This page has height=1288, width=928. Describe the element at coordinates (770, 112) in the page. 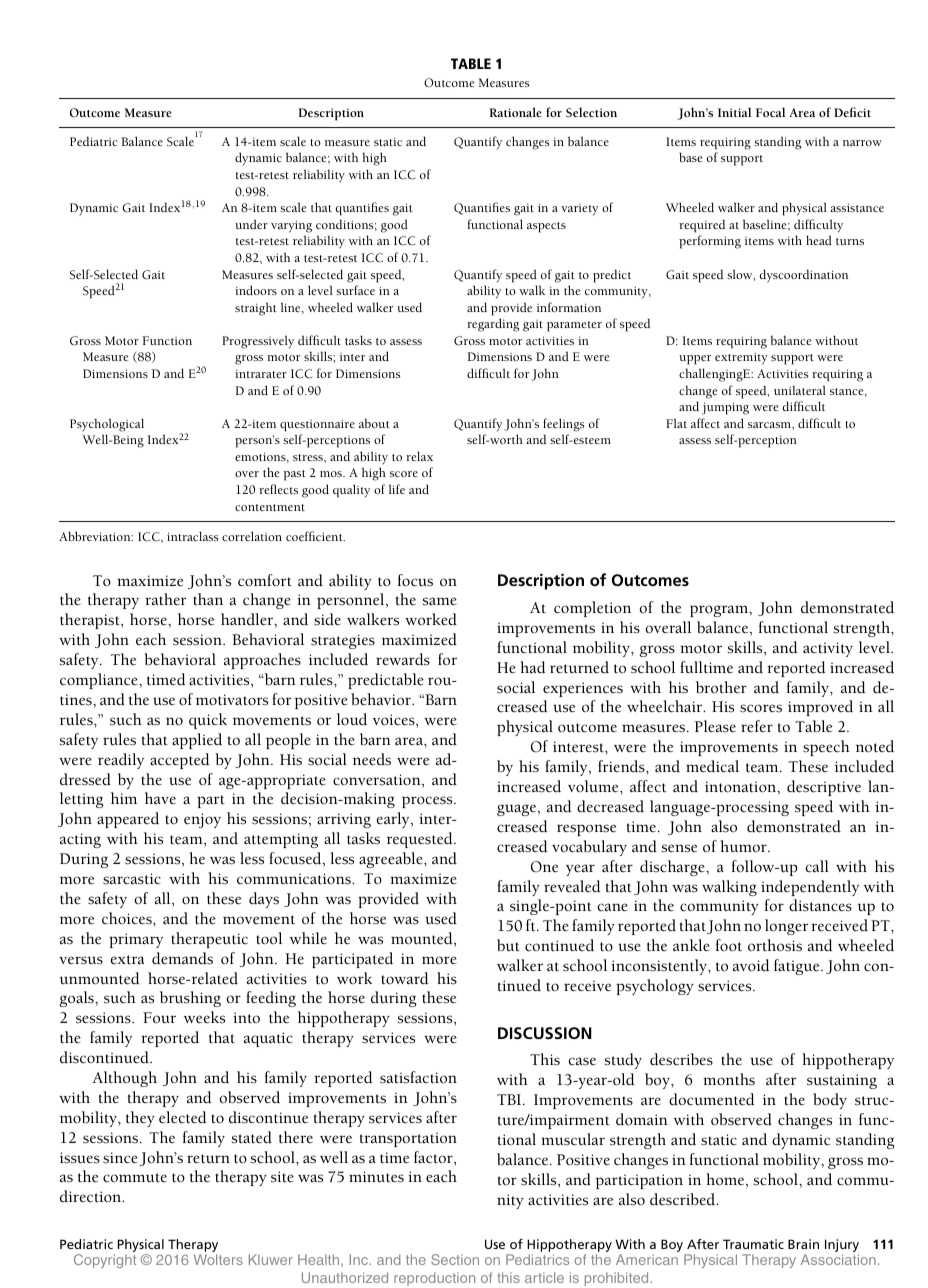

I see `Focal` at that location.
